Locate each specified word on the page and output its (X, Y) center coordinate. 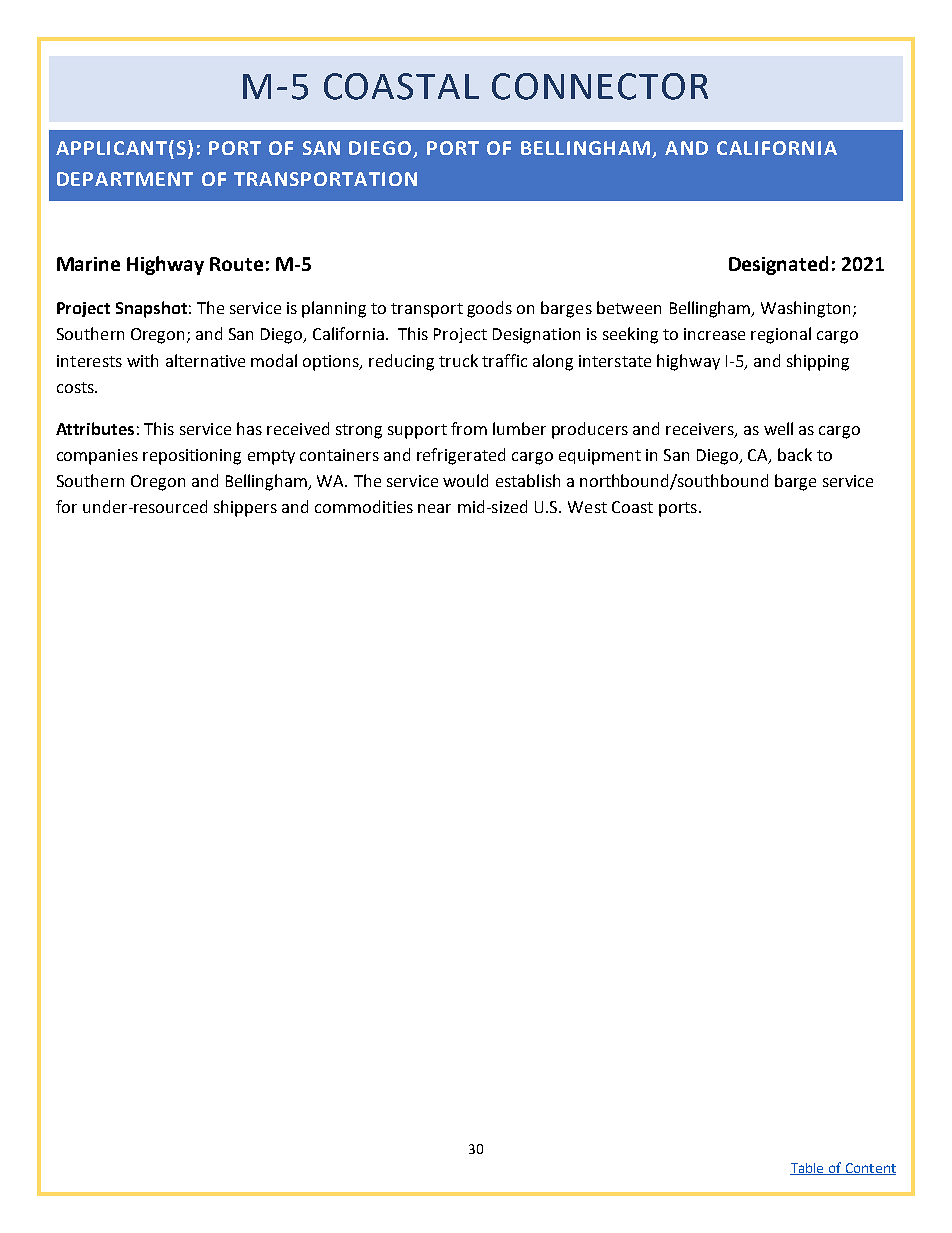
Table (808, 1169)
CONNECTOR (600, 86)
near (434, 508)
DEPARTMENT (125, 179)
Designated (778, 265)
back (795, 454)
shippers (245, 508)
